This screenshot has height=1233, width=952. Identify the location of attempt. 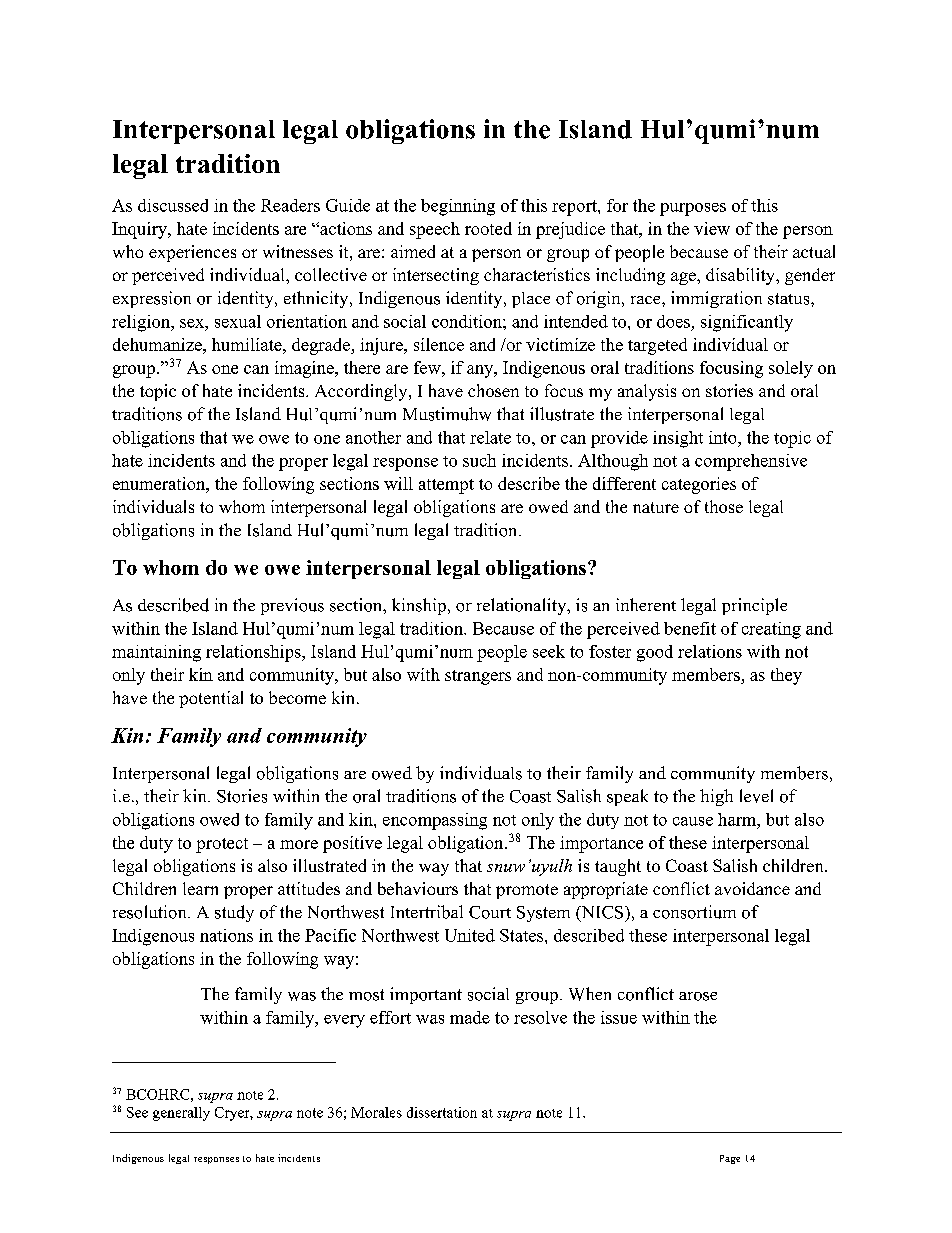
(446, 486).
